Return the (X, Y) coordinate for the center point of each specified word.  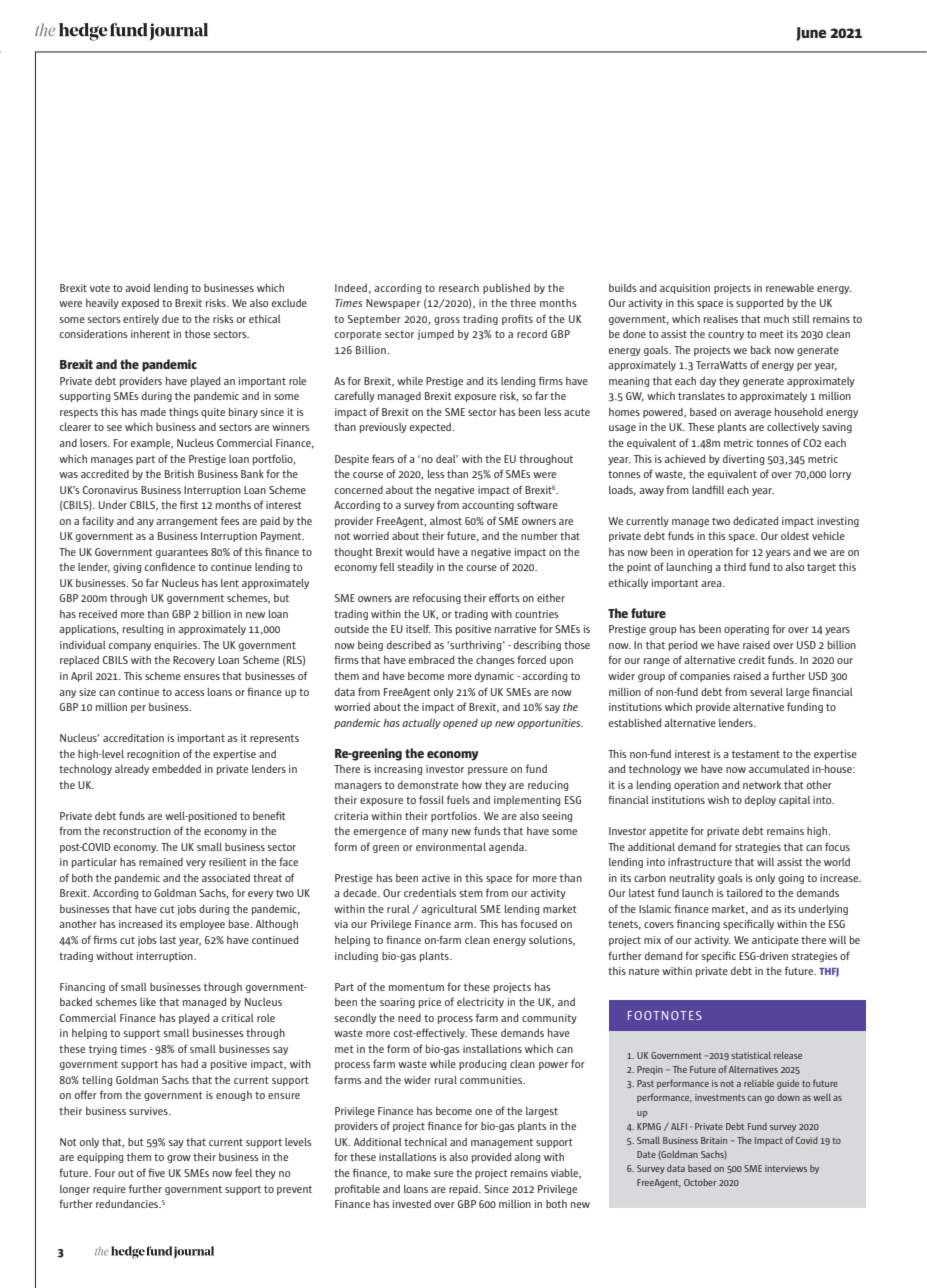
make (418, 1173)
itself (418, 628)
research (459, 288)
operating (746, 630)
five (156, 1172)
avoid (137, 288)
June (811, 34)
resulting (143, 630)
